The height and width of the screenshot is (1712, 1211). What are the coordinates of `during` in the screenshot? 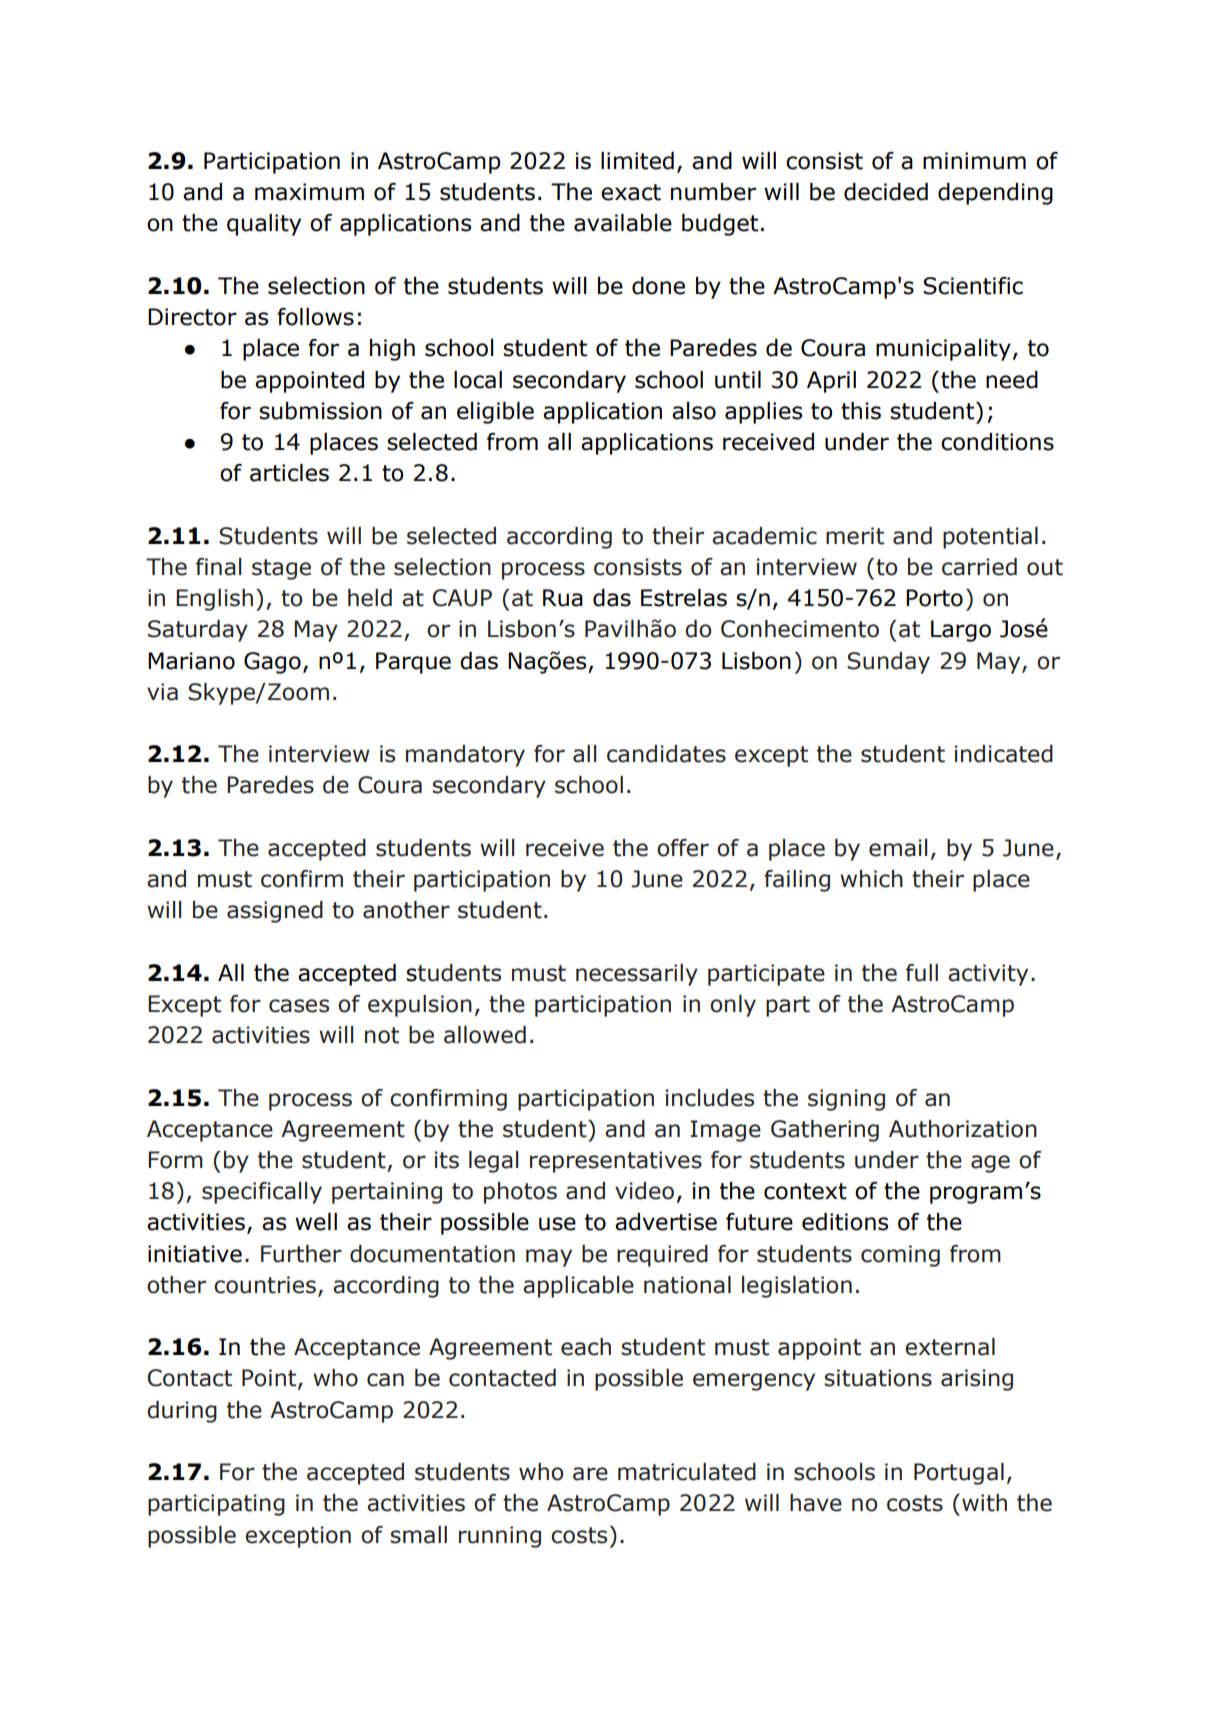 It's located at (182, 1412).
